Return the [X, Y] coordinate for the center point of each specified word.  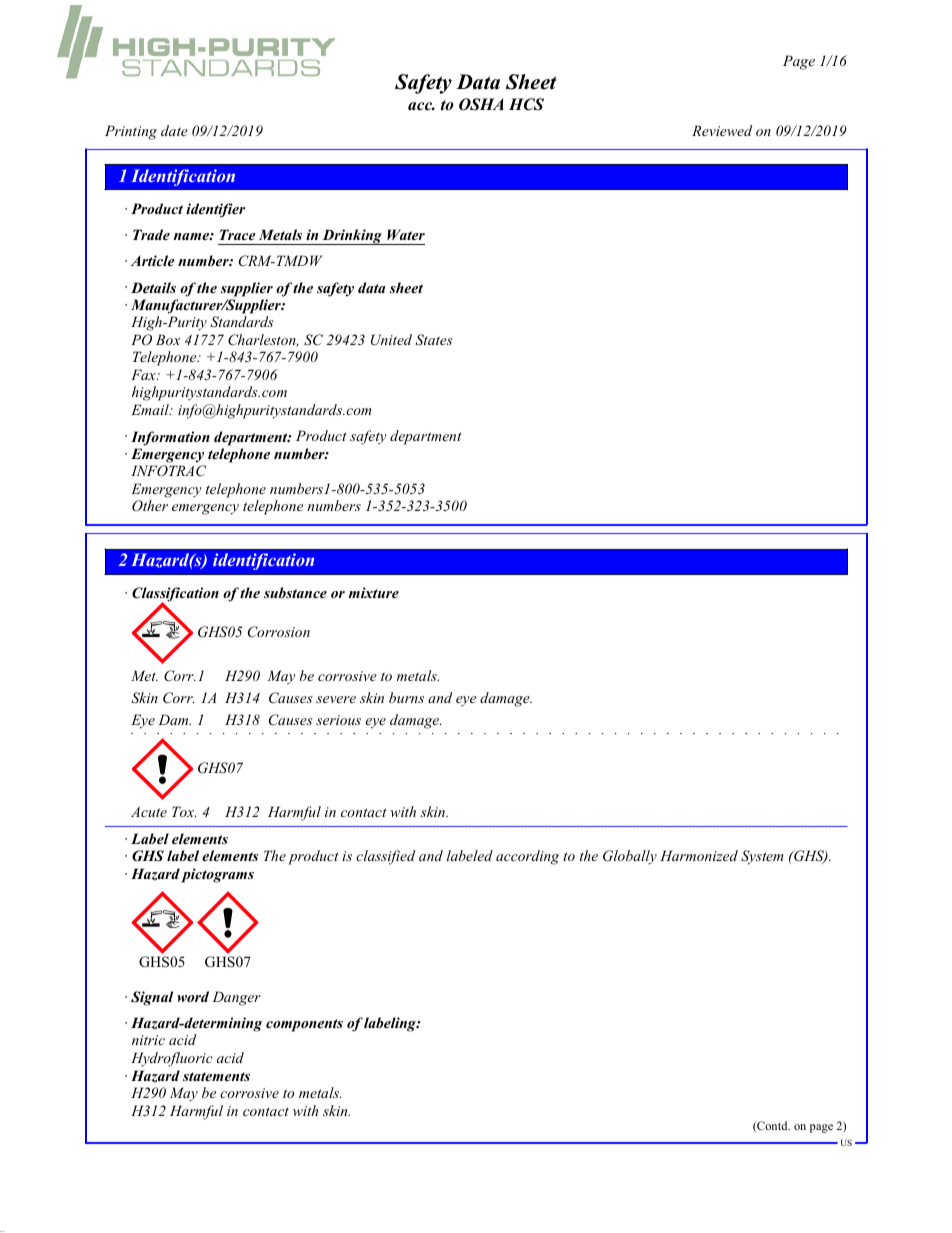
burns [406, 697]
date [174, 130]
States [434, 340]
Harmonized [699, 855]
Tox [184, 811]
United [391, 340]
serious [338, 720]
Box [168, 339]
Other [150, 505]
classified [385, 857]
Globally [630, 857]
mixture [373, 592]
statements [216, 1076]
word [193, 996]
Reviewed [722, 130]
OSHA [481, 104]
